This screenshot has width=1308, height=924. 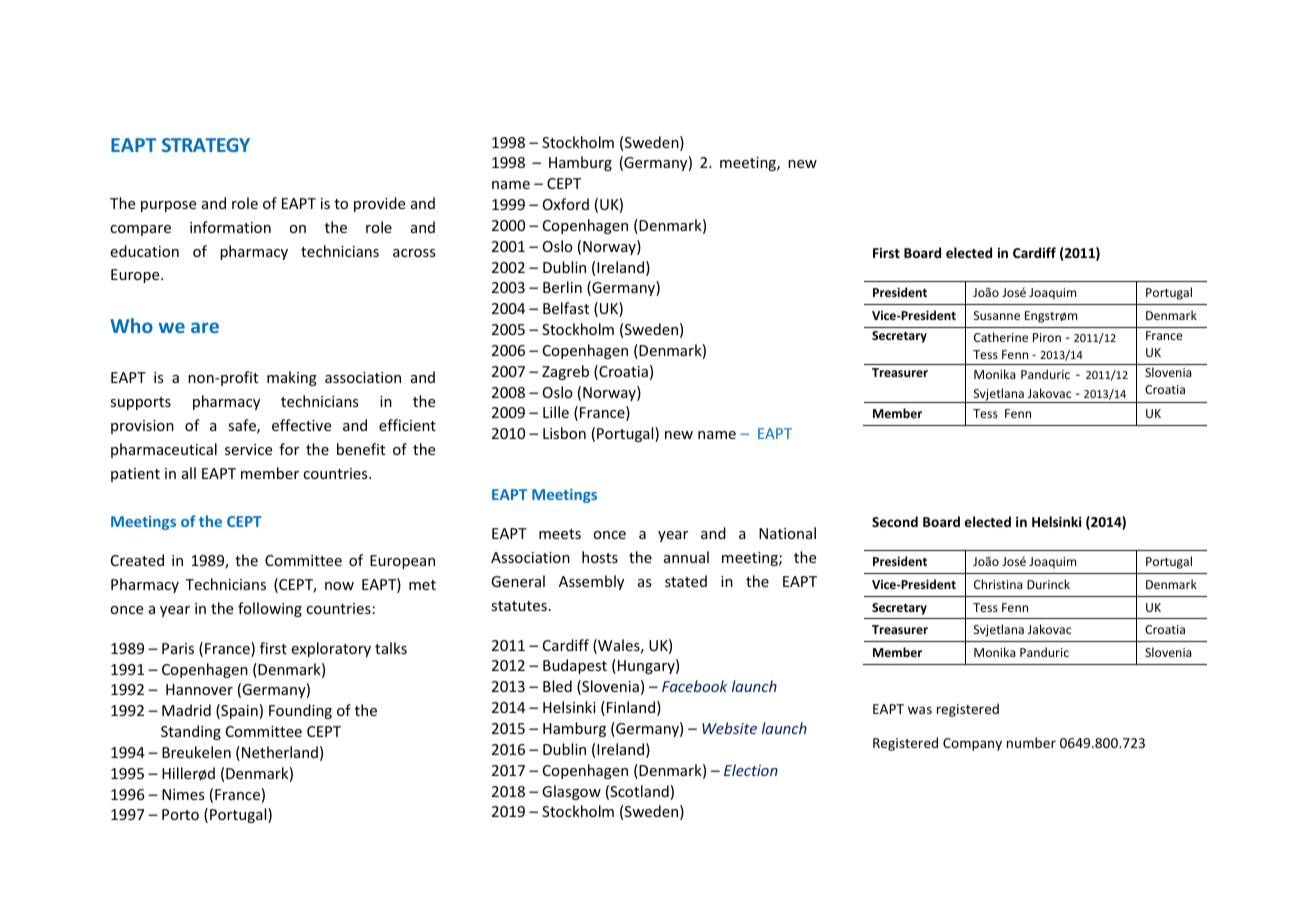 What do you see at coordinates (189, 473) in the screenshot?
I see `all` at bounding box center [189, 473].
